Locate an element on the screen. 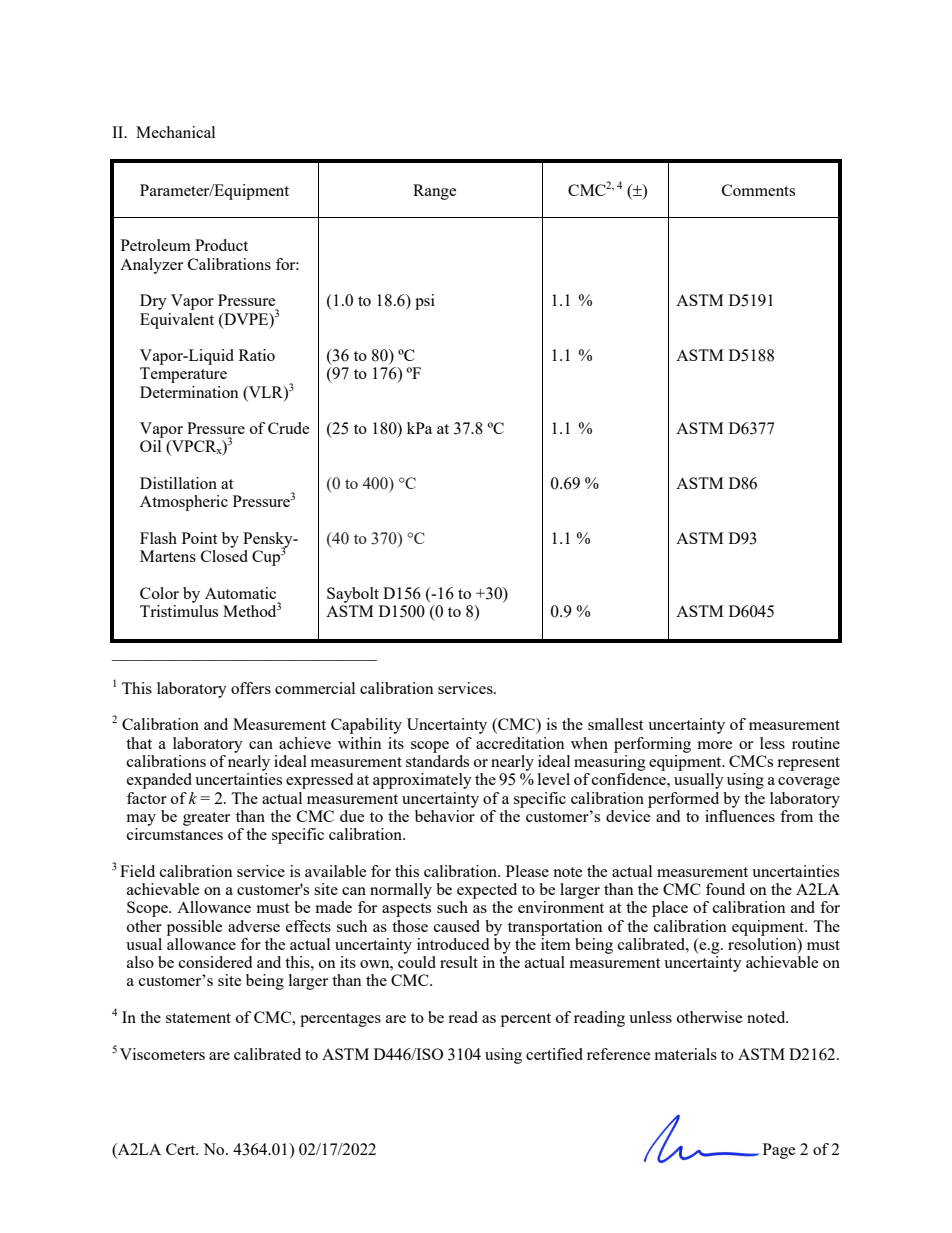  Range is located at coordinates (434, 192).
